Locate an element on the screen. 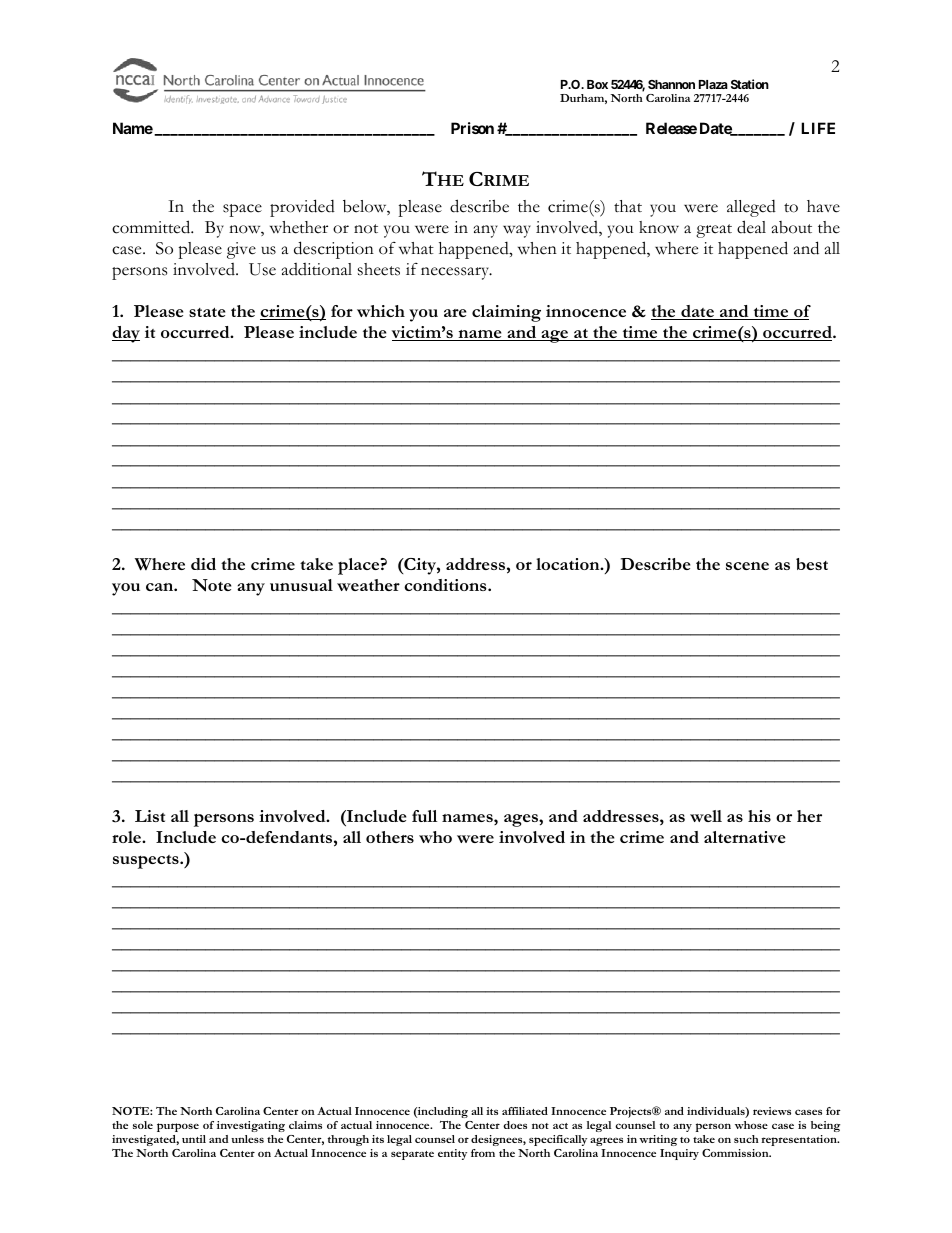  Prison is located at coordinates (472, 128).
